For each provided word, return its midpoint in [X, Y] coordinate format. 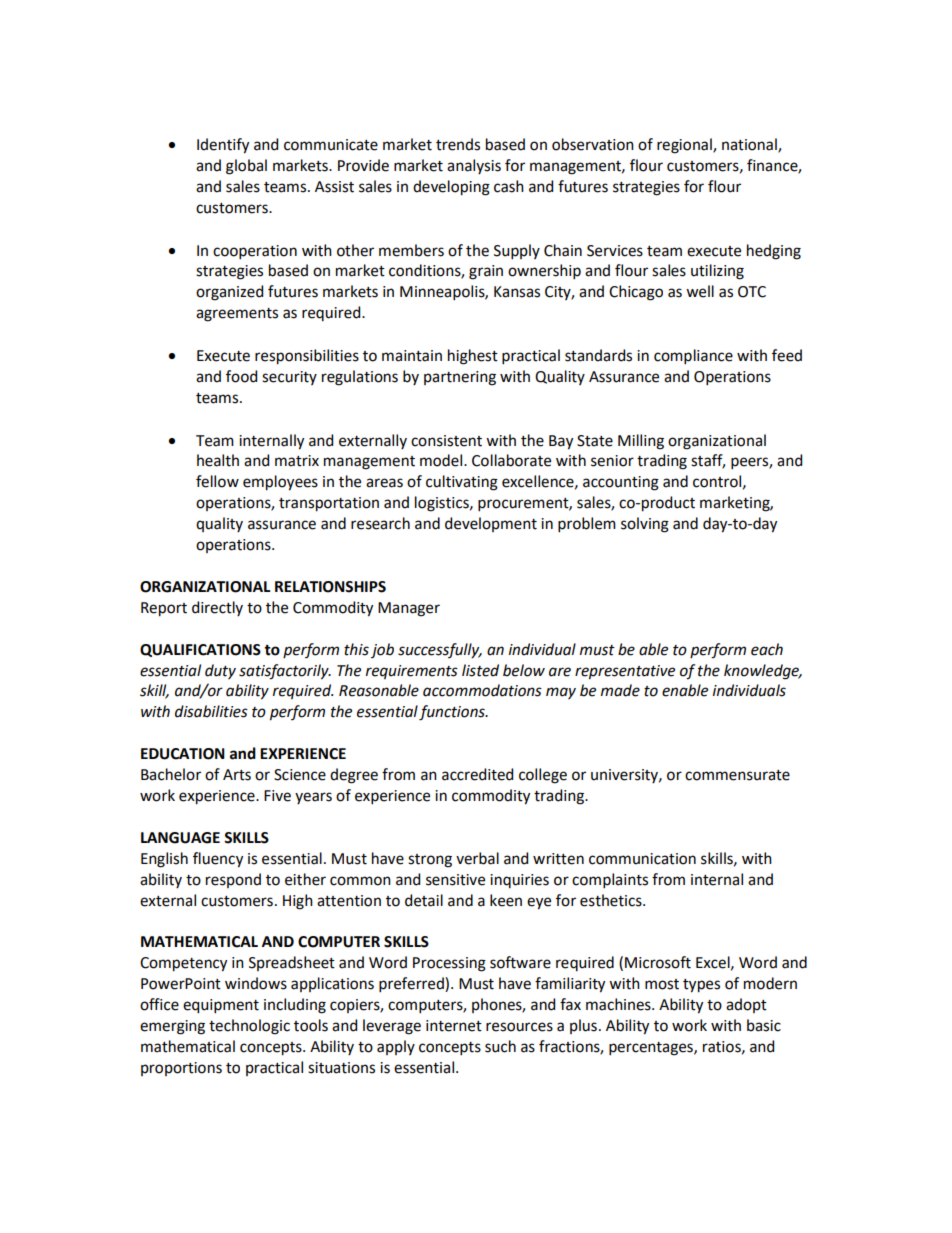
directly [217, 608]
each [767, 649]
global [246, 167]
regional [685, 146]
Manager [409, 609]
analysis [474, 166]
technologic [249, 1027]
